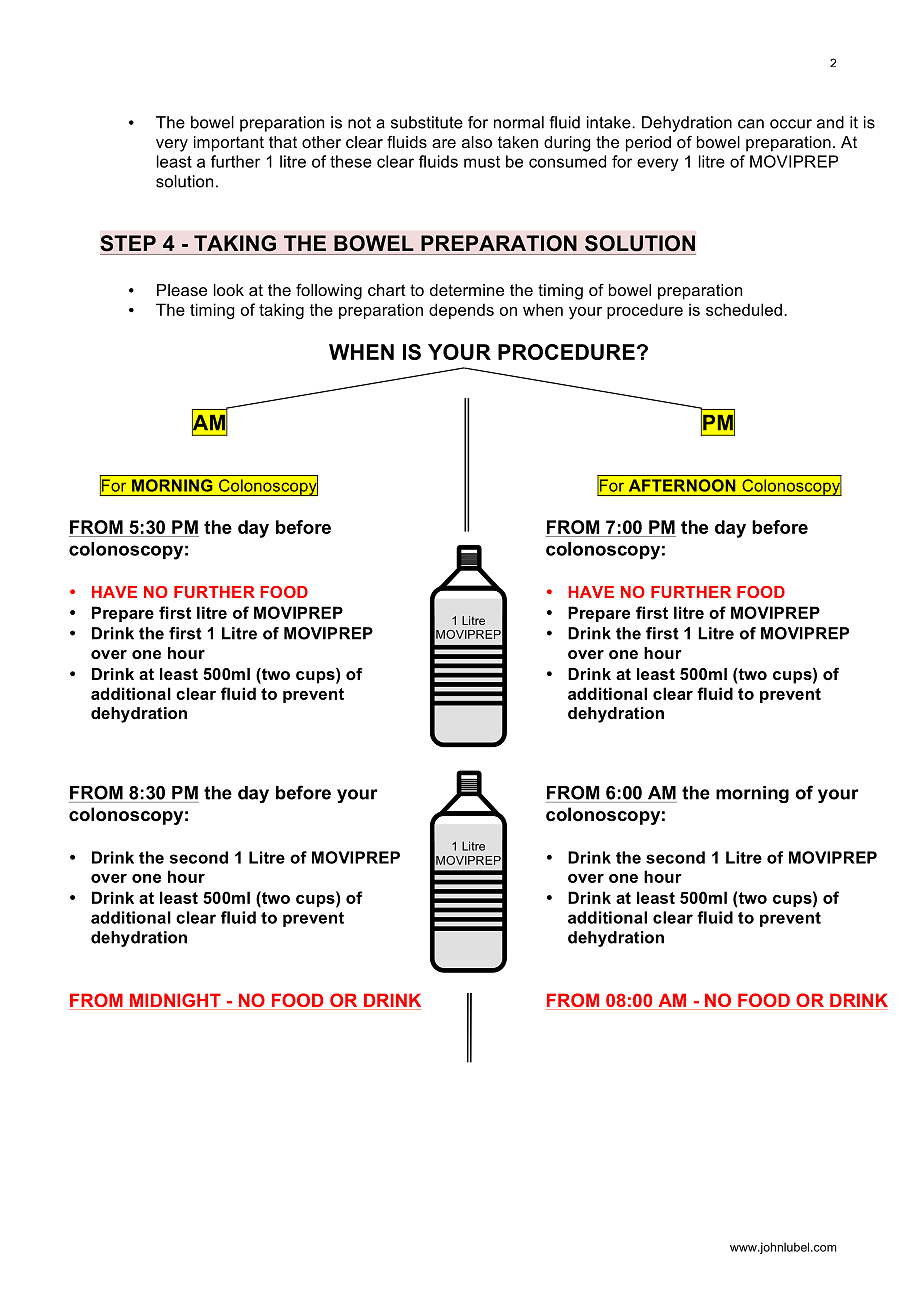  What do you see at coordinates (744, 309) in the screenshot?
I see `scheduled` at bounding box center [744, 309].
